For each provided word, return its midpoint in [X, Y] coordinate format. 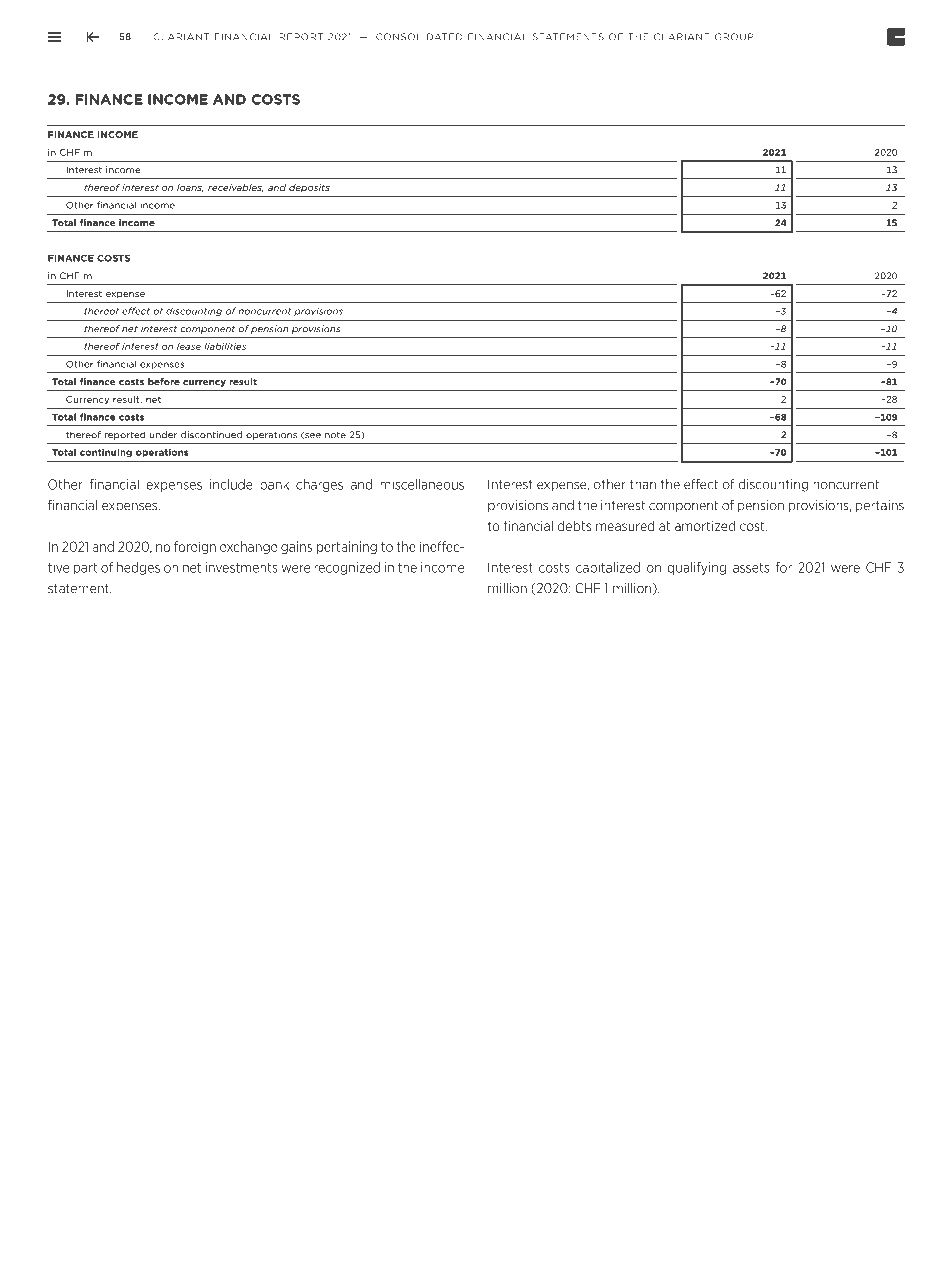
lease [189, 346]
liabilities [225, 346]
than [643, 484]
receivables [235, 188]
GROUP [734, 37]
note [335, 435]
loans [190, 188]
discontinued [211, 435]
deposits [309, 188]
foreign [195, 547]
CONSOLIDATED [419, 37]
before [164, 382]
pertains [880, 506]
